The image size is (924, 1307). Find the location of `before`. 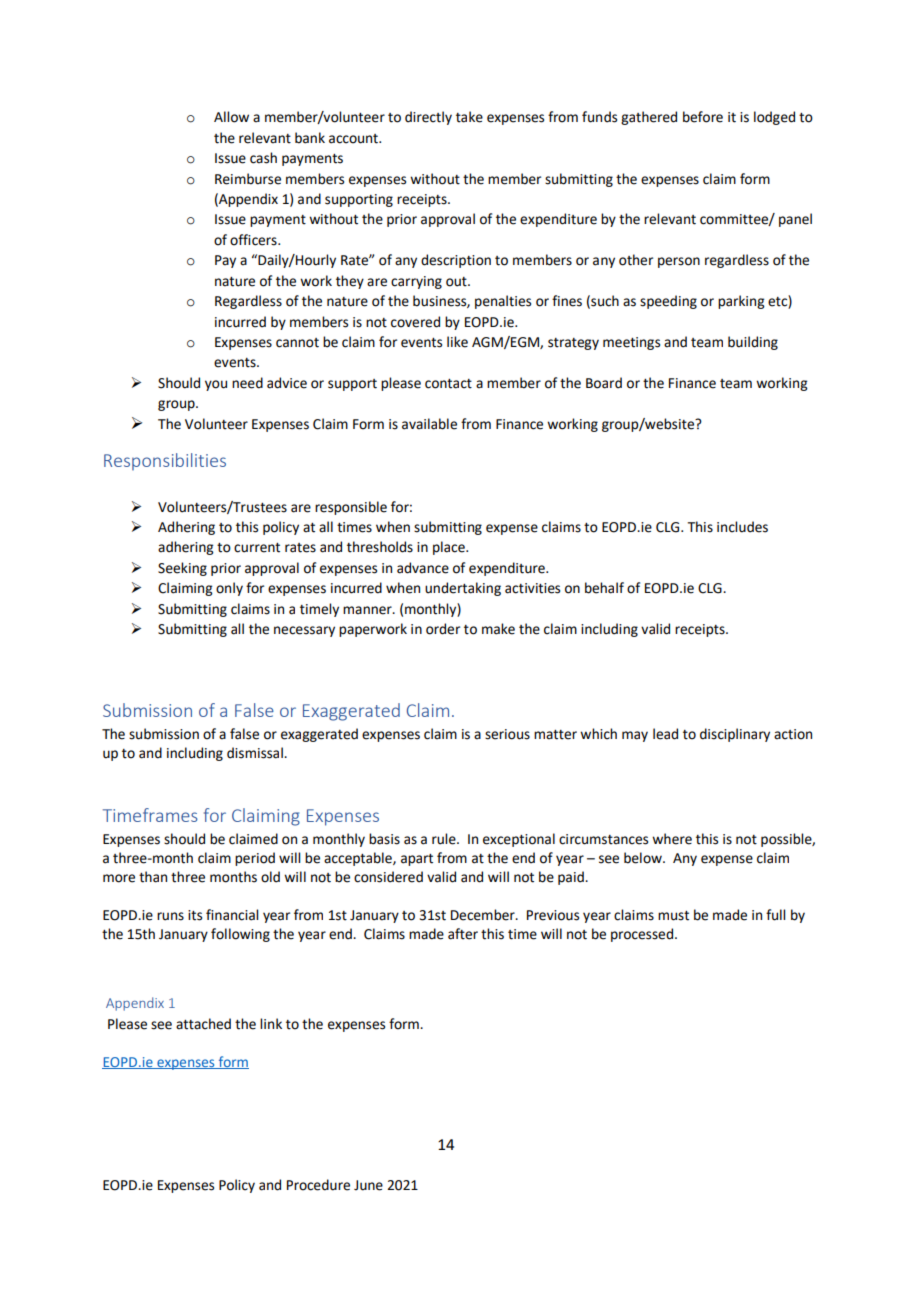

before is located at coordinates (703, 117).
